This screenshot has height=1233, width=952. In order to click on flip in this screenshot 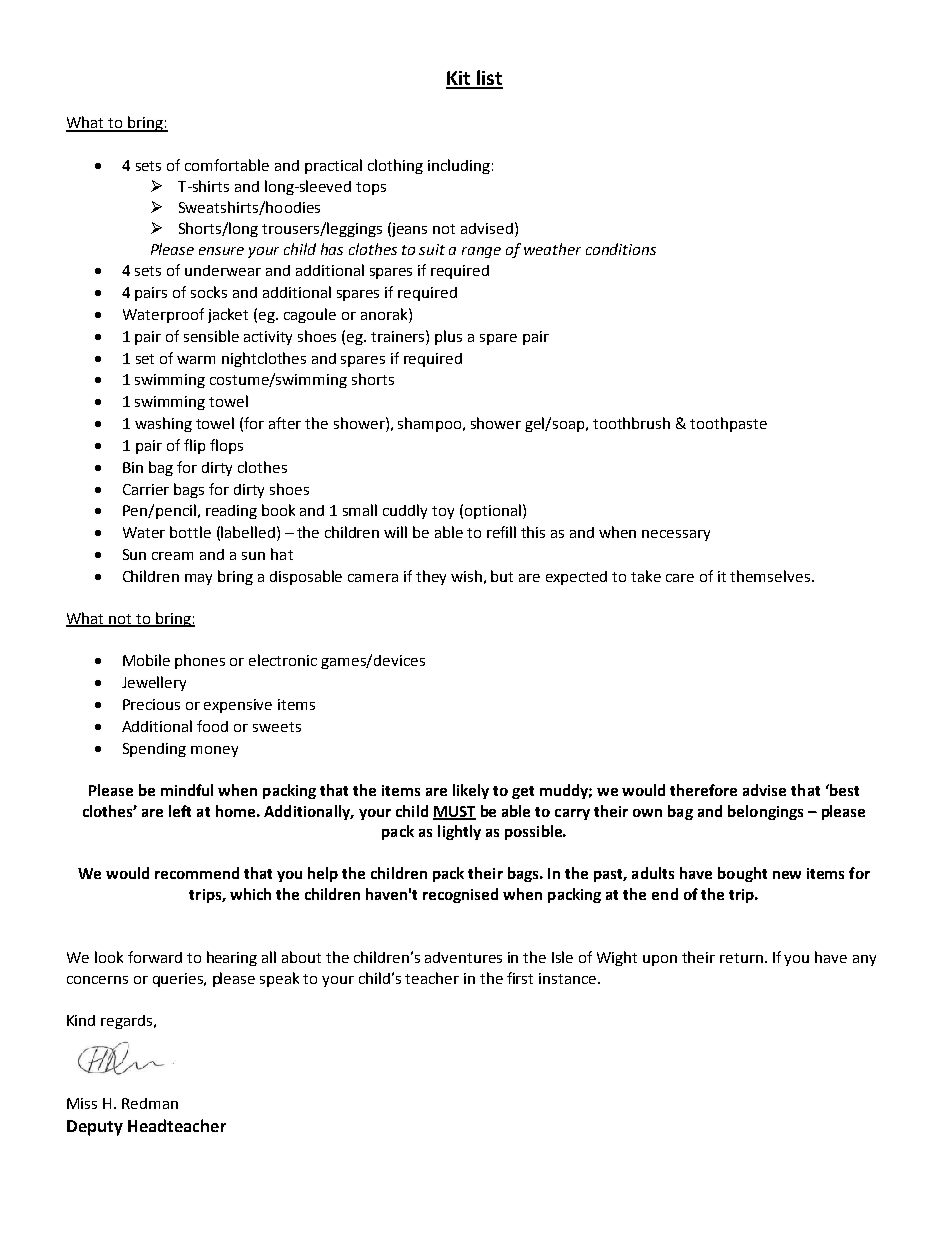, I will do `click(194, 446)`.
